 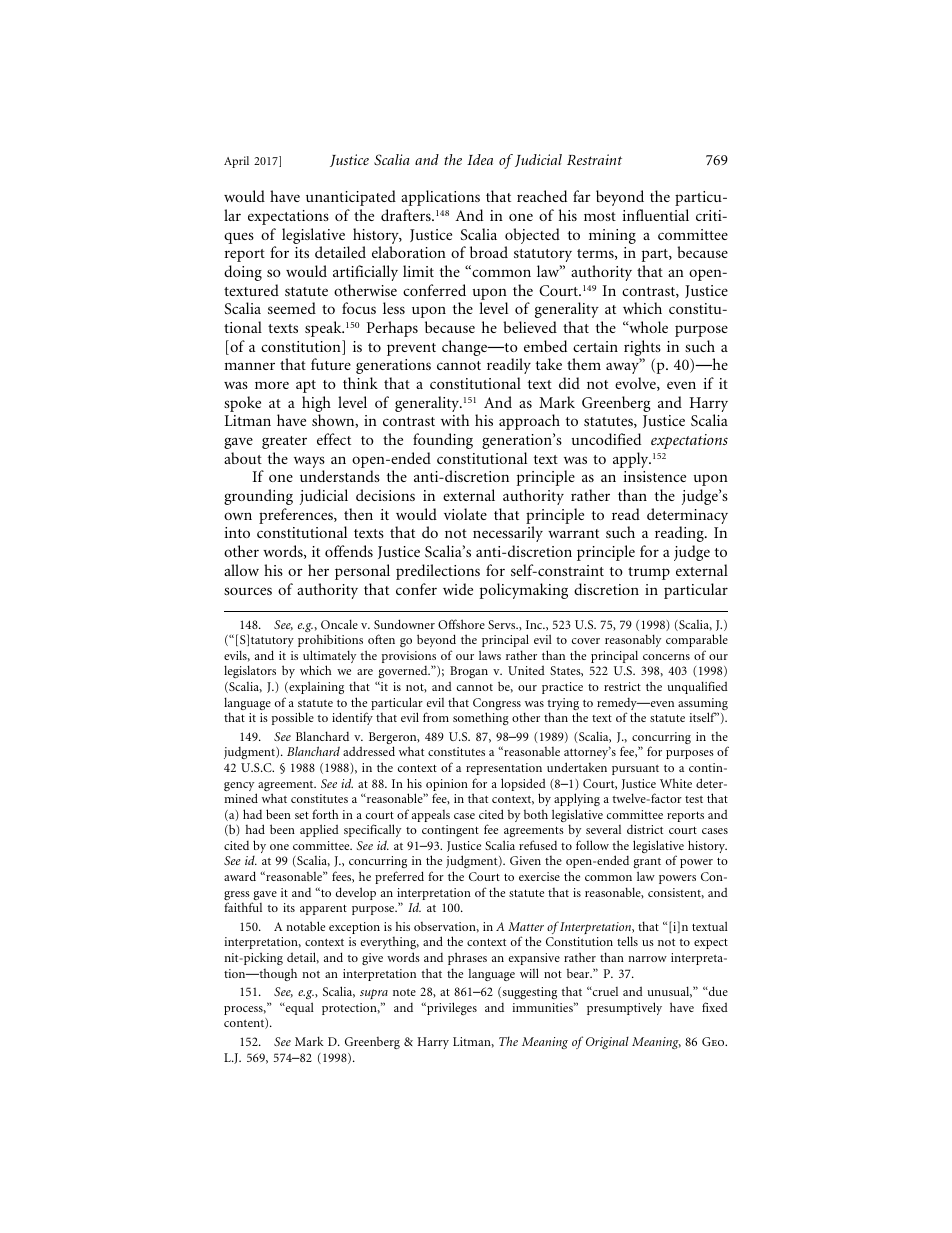 What do you see at coordinates (655, 215) in the screenshot?
I see `influential` at bounding box center [655, 215].
